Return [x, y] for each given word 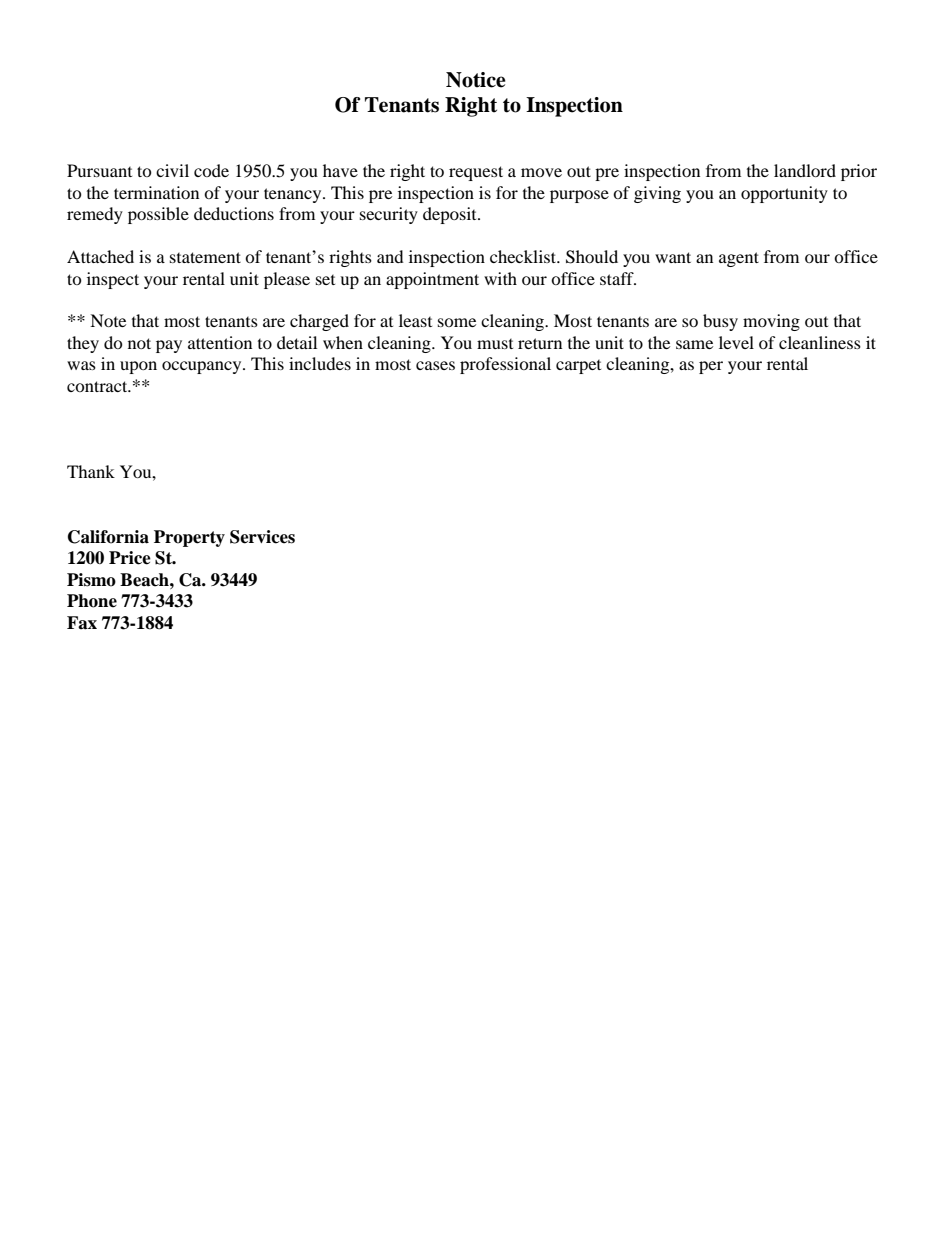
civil [172, 170]
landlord [805, 170]
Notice [476, 80]
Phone [92, 601]
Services [262, 537]
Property [189, 538]
